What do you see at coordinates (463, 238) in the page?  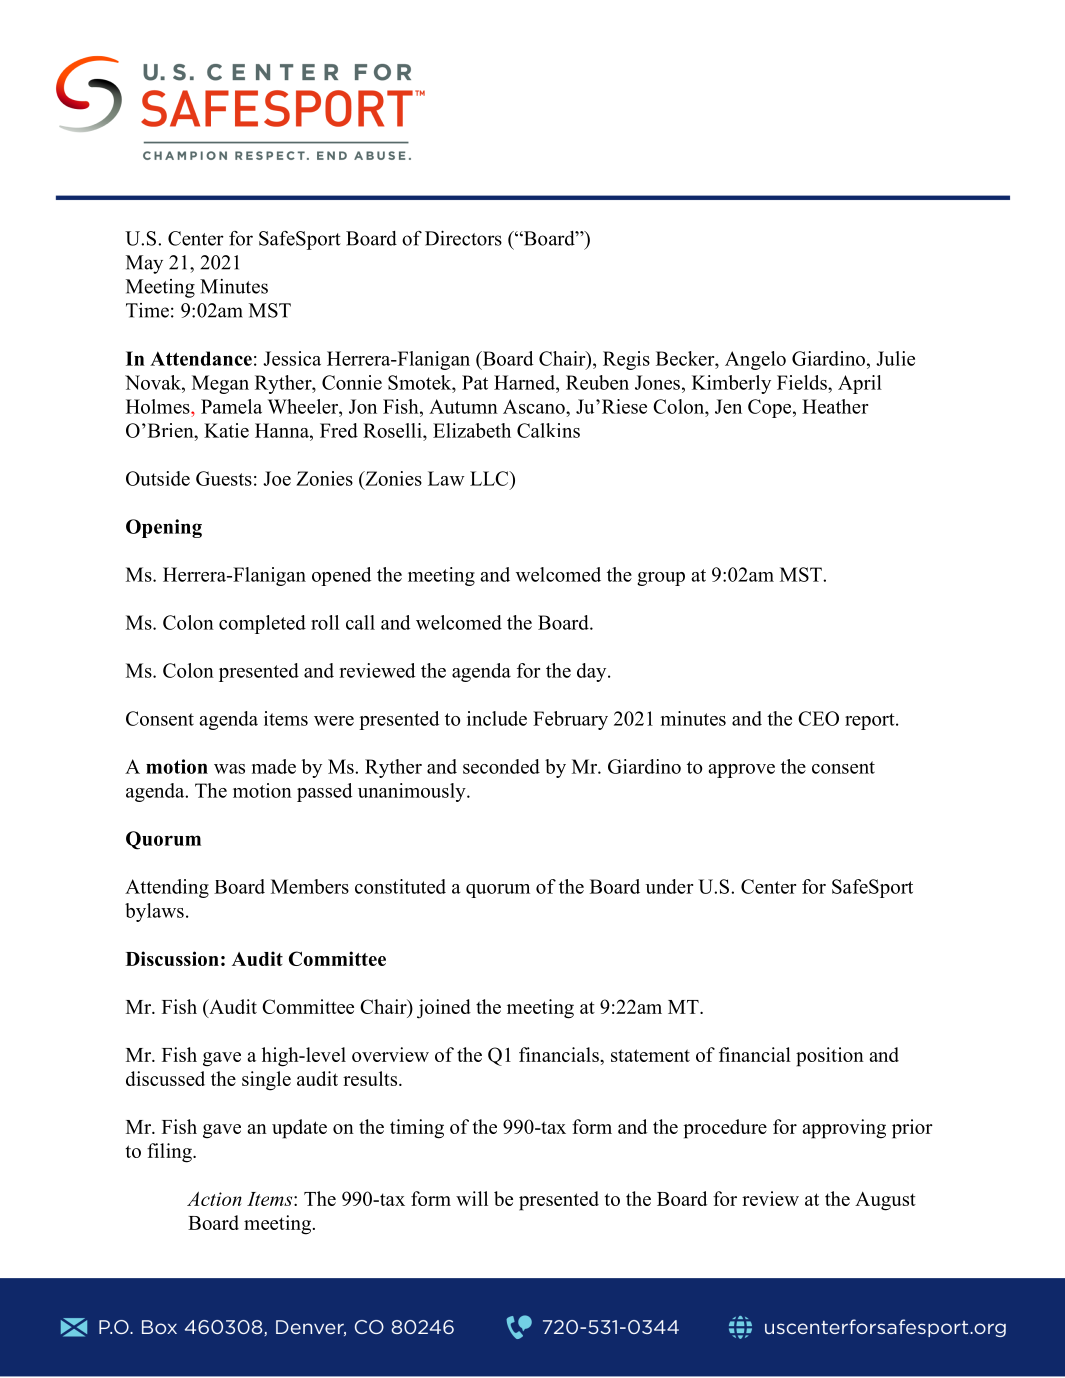 I see `Directors` at bounding box center [463, 238].
